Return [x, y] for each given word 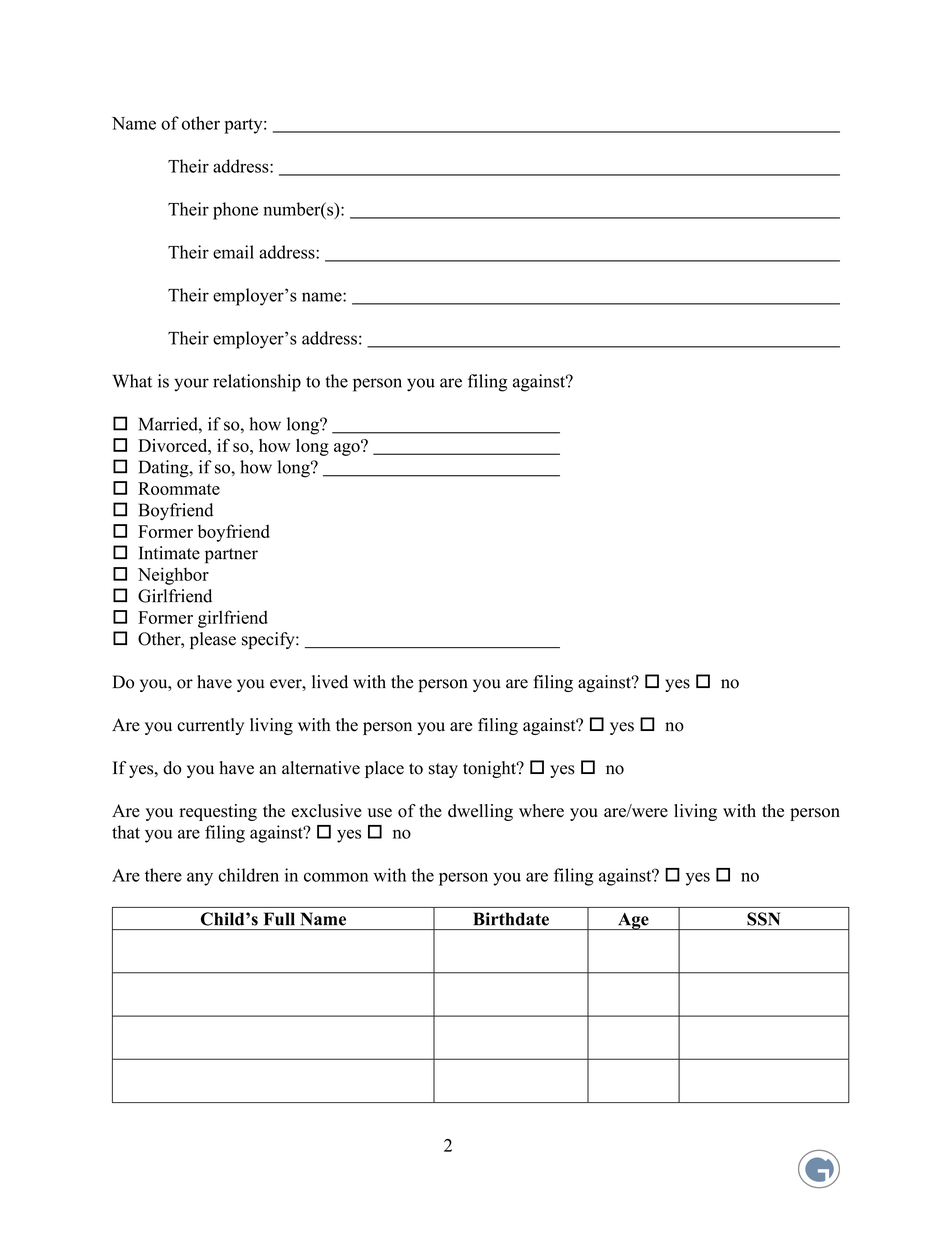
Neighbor [173, 576]
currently [210, 726]
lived [330, 682]
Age [633, 921]
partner [231, 556]
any [200, 879]
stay [443, 770]
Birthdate [511, 919]
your [191, 385]
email [233, 252]
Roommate [179, 488]
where [541, 811]
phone [235, 211]
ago [348, 448]
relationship [257, 383]
